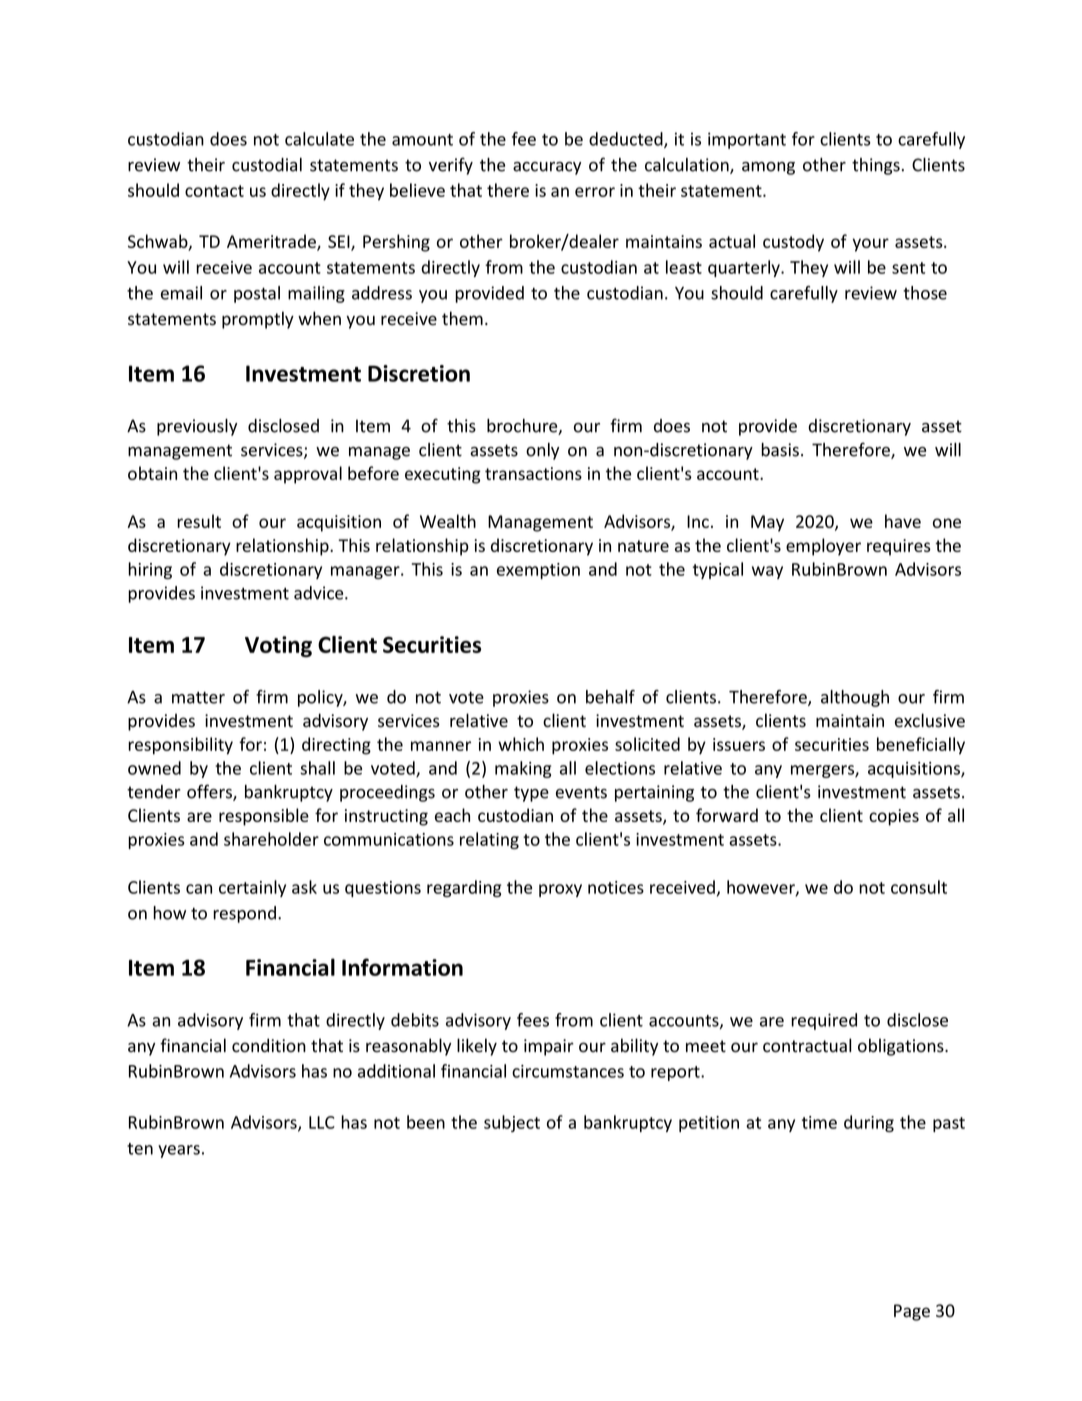  What do you see at coordinates (824, 1021) in the screenshot?
I see `required` at bounding box center [824, 1021].
